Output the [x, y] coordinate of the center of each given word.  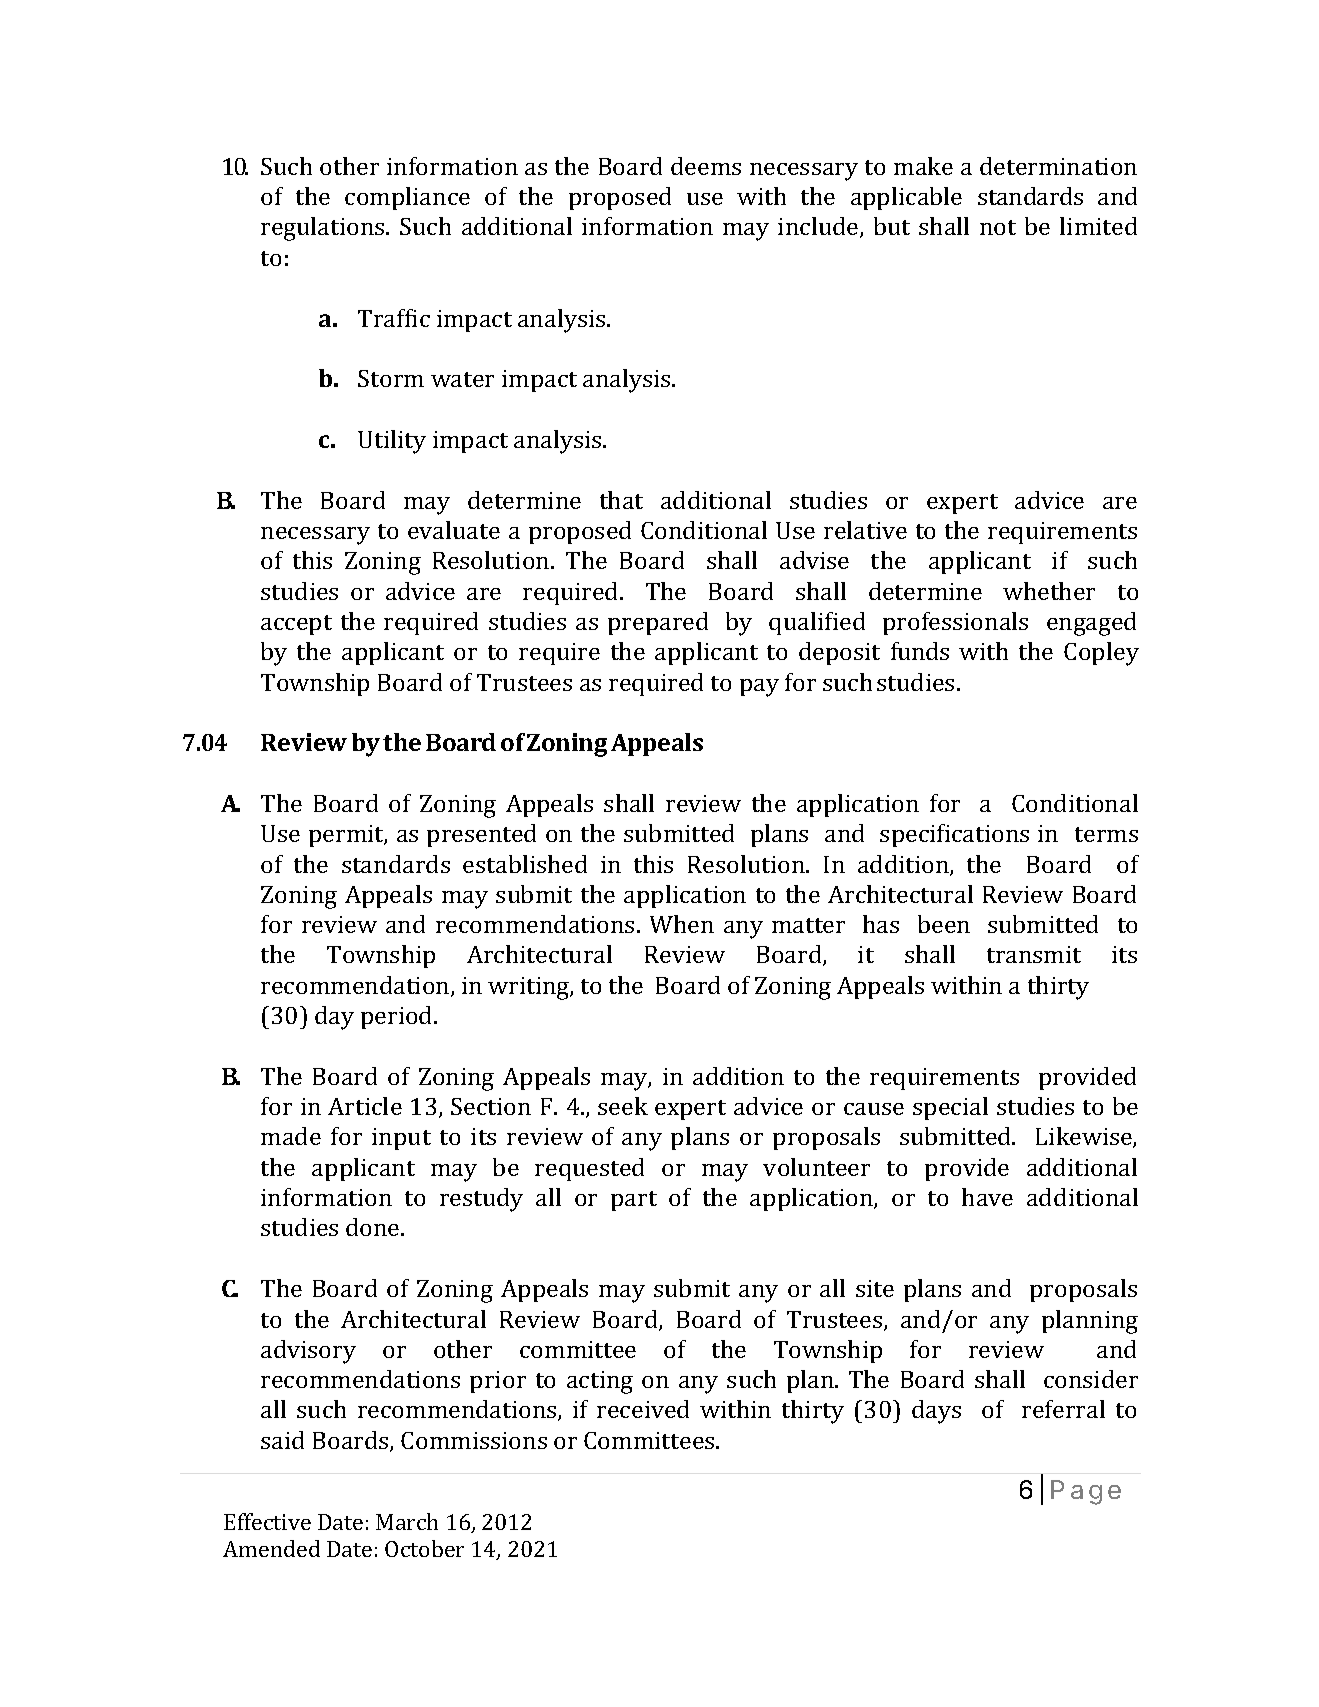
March [407, 1521]
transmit [1034, 954]
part [634, 1201]
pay [759, 688]
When [682, 924]
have [987, 1197]
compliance [407, 198]
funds [920, 651]
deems [706, 166]
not [998, 227]
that [621, 500]
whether [1049, 591]
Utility [392, 442]
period [398, 1017]
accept [296, 625]
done [374, 1227]
